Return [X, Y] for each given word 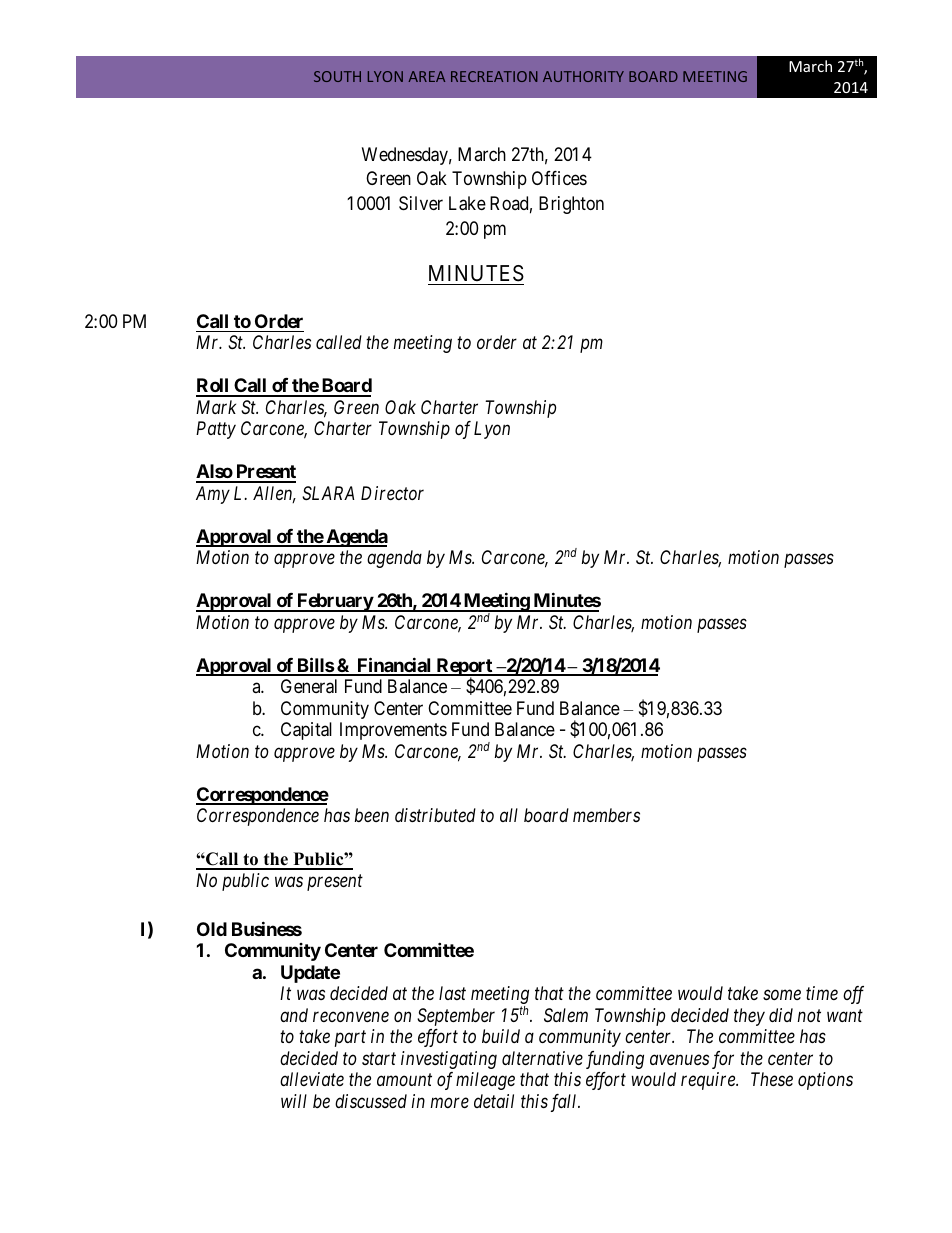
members [606, 815]
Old [212, 929]
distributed [435, 815]
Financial [394, 666]
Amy [213, 495]
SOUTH [337, 76]
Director [392, 493]
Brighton [571, 205]
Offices [559, 178]
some [782, 995]
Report [464, 668]
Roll [213, 387]
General [309, 686]
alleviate [312, 1079]
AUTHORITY [583, 76]
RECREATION [494, 76]
